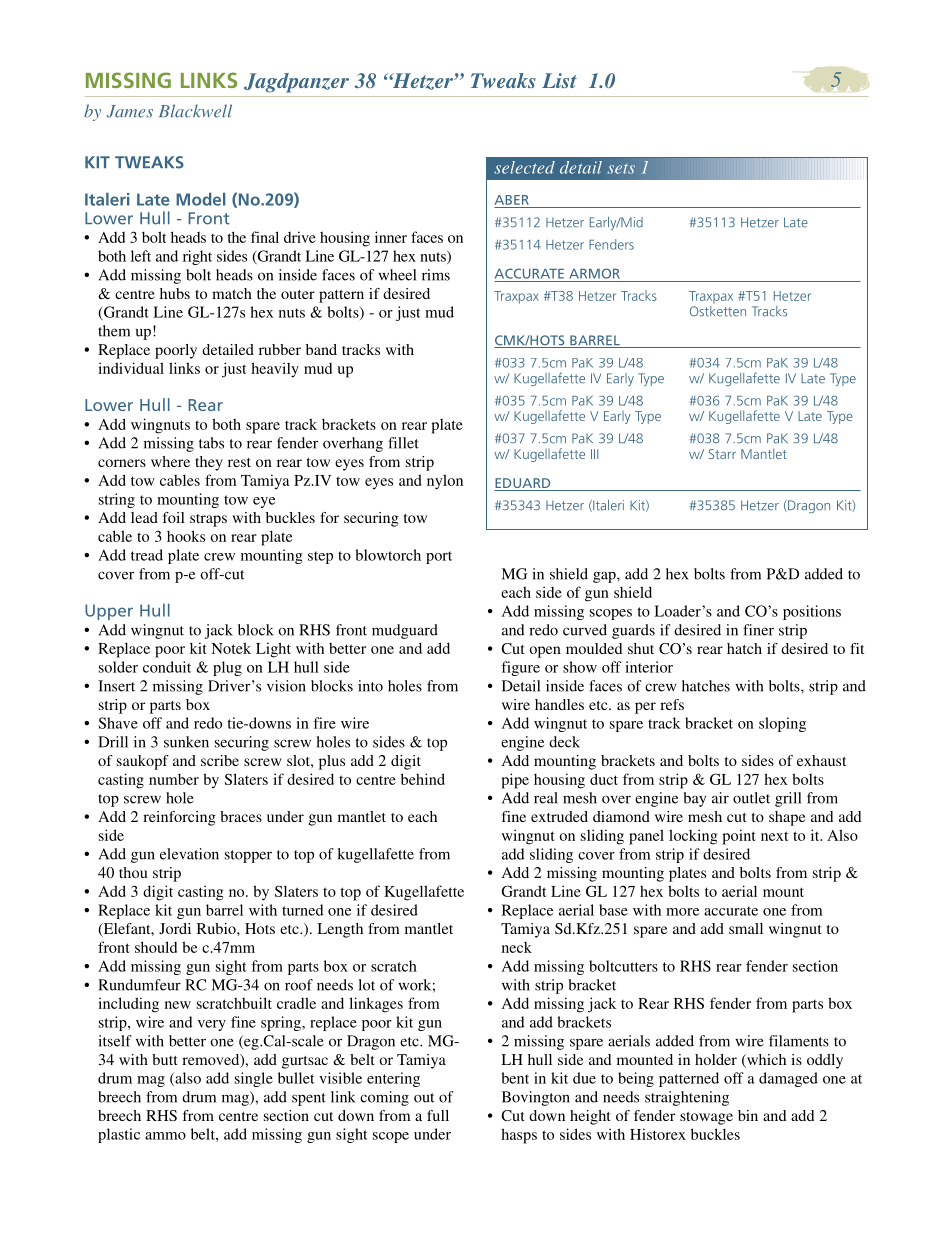  Describe the element at coordinates (174, 779) in the image. I see `number` at that location.
